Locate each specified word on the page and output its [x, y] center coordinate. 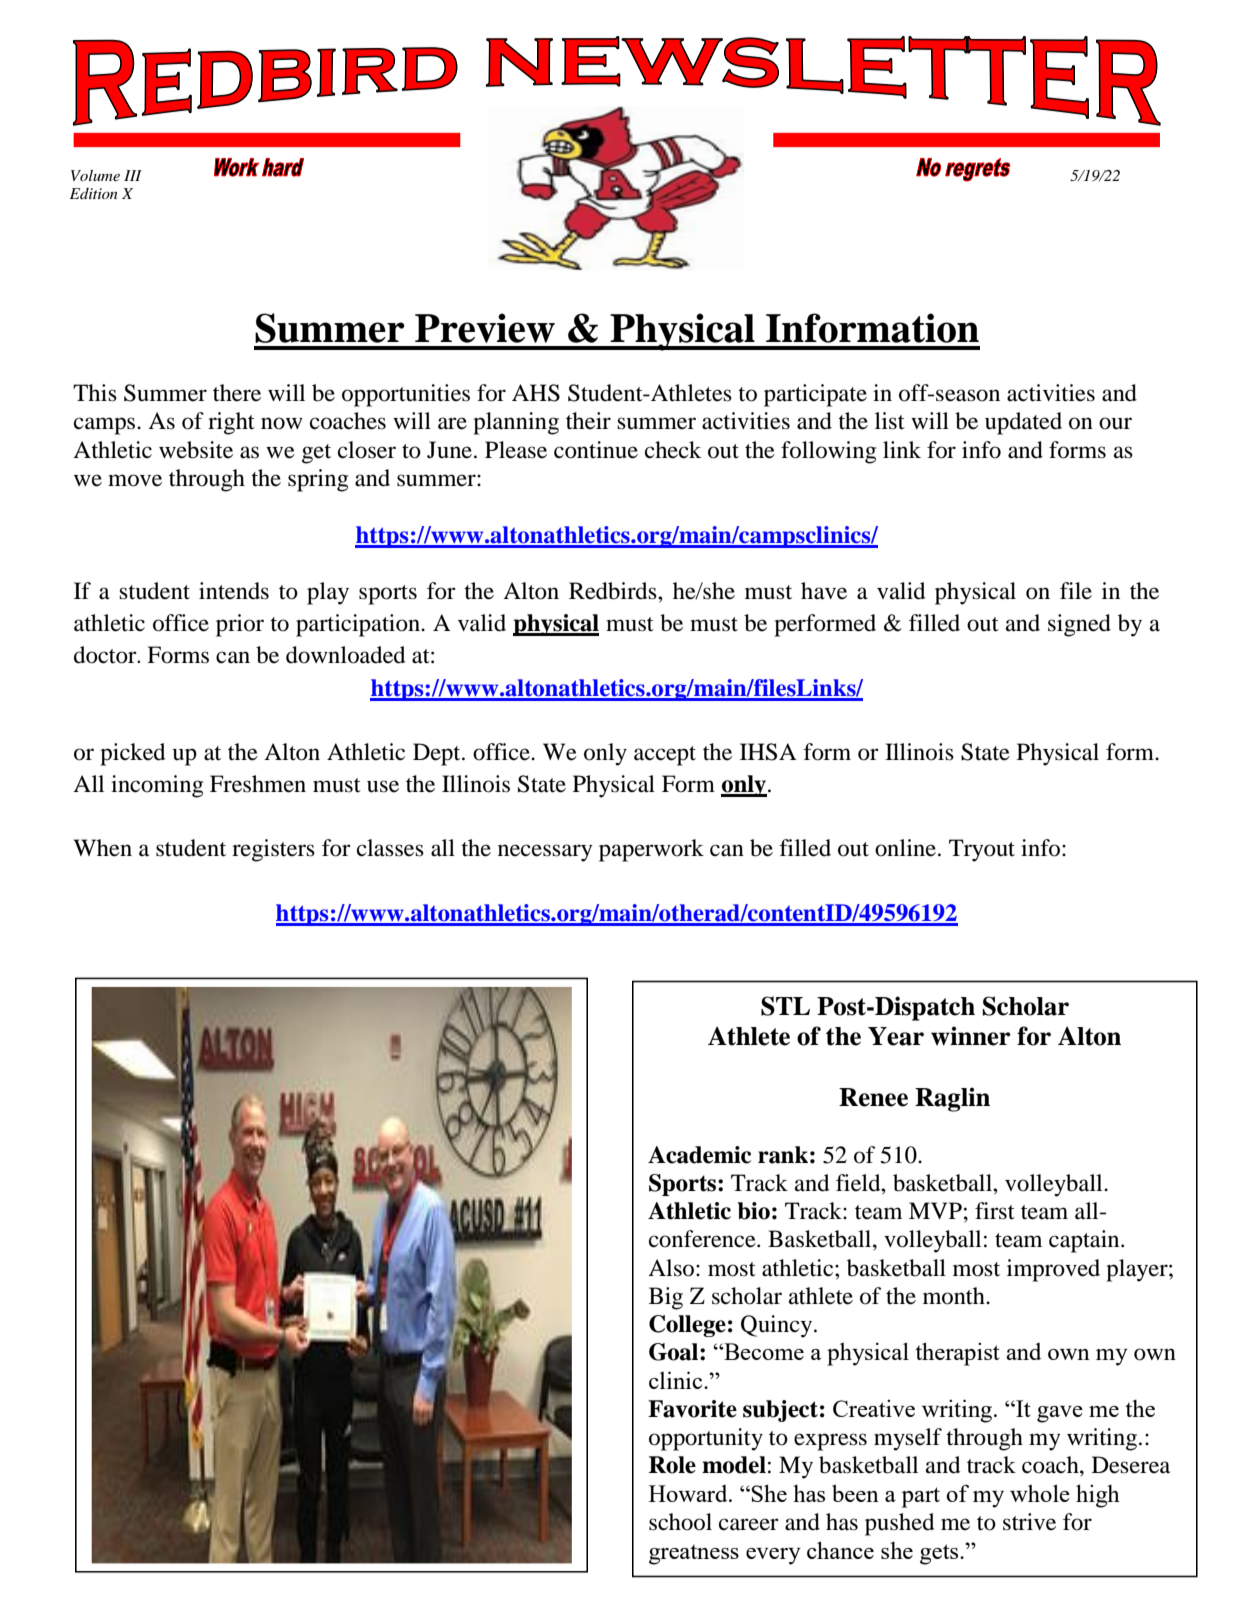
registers [273, 850]
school [680, 1522]
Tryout [982, 850]
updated [1023, 423]
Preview [485, 328]
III [133, 175]
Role [672, 1465]
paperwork [651, 850]
